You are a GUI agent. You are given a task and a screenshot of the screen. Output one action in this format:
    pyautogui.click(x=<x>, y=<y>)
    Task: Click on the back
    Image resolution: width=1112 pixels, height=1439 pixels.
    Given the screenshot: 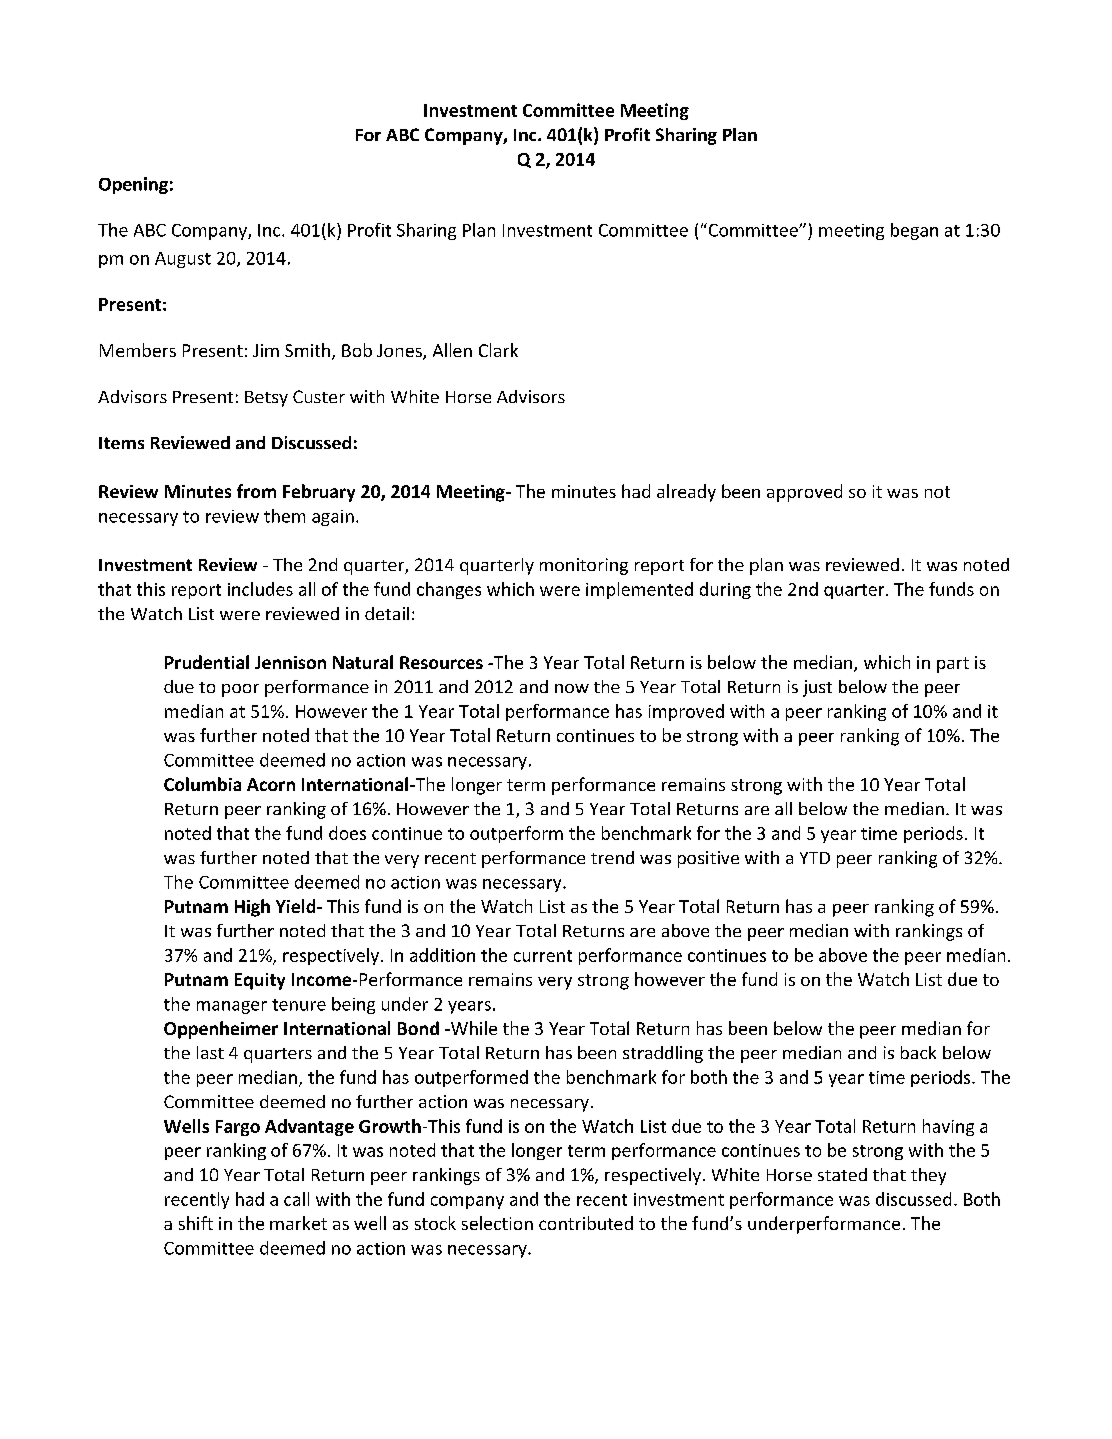 What is the action you would take?
    pyautogui.click(x=918, y=1052)
